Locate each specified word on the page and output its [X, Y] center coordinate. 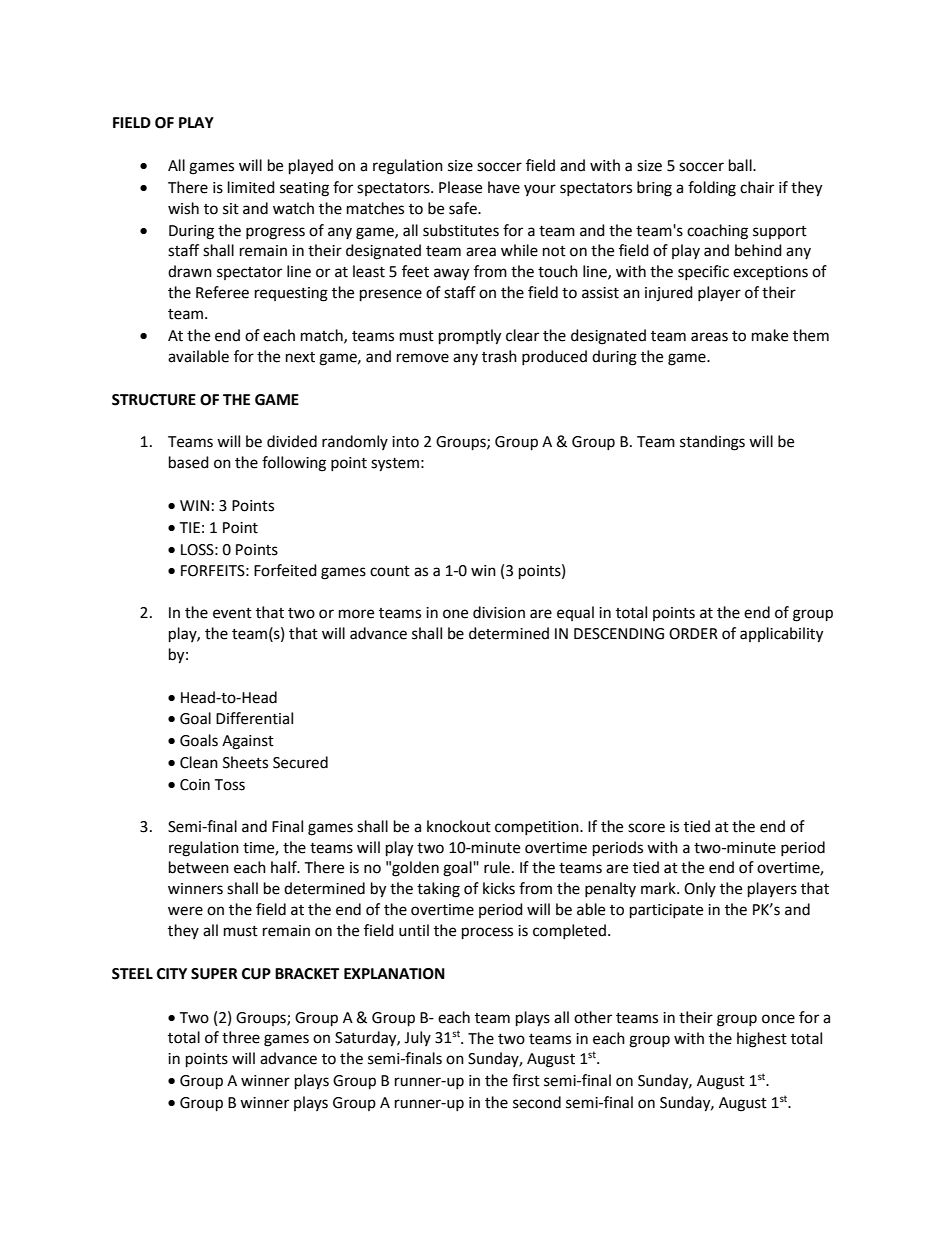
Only [700, 889]
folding [712, 189]
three [241, 1037]
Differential [254, 718]
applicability [781, 635]
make [770, 335]
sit [231, 209]
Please [460, 187]
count [390, 571]
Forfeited [285, 570]
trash [499, 356]
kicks [499, 888]
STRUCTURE [154, 400]
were [185, 911]
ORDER [693, 634]
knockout [459, 826]
